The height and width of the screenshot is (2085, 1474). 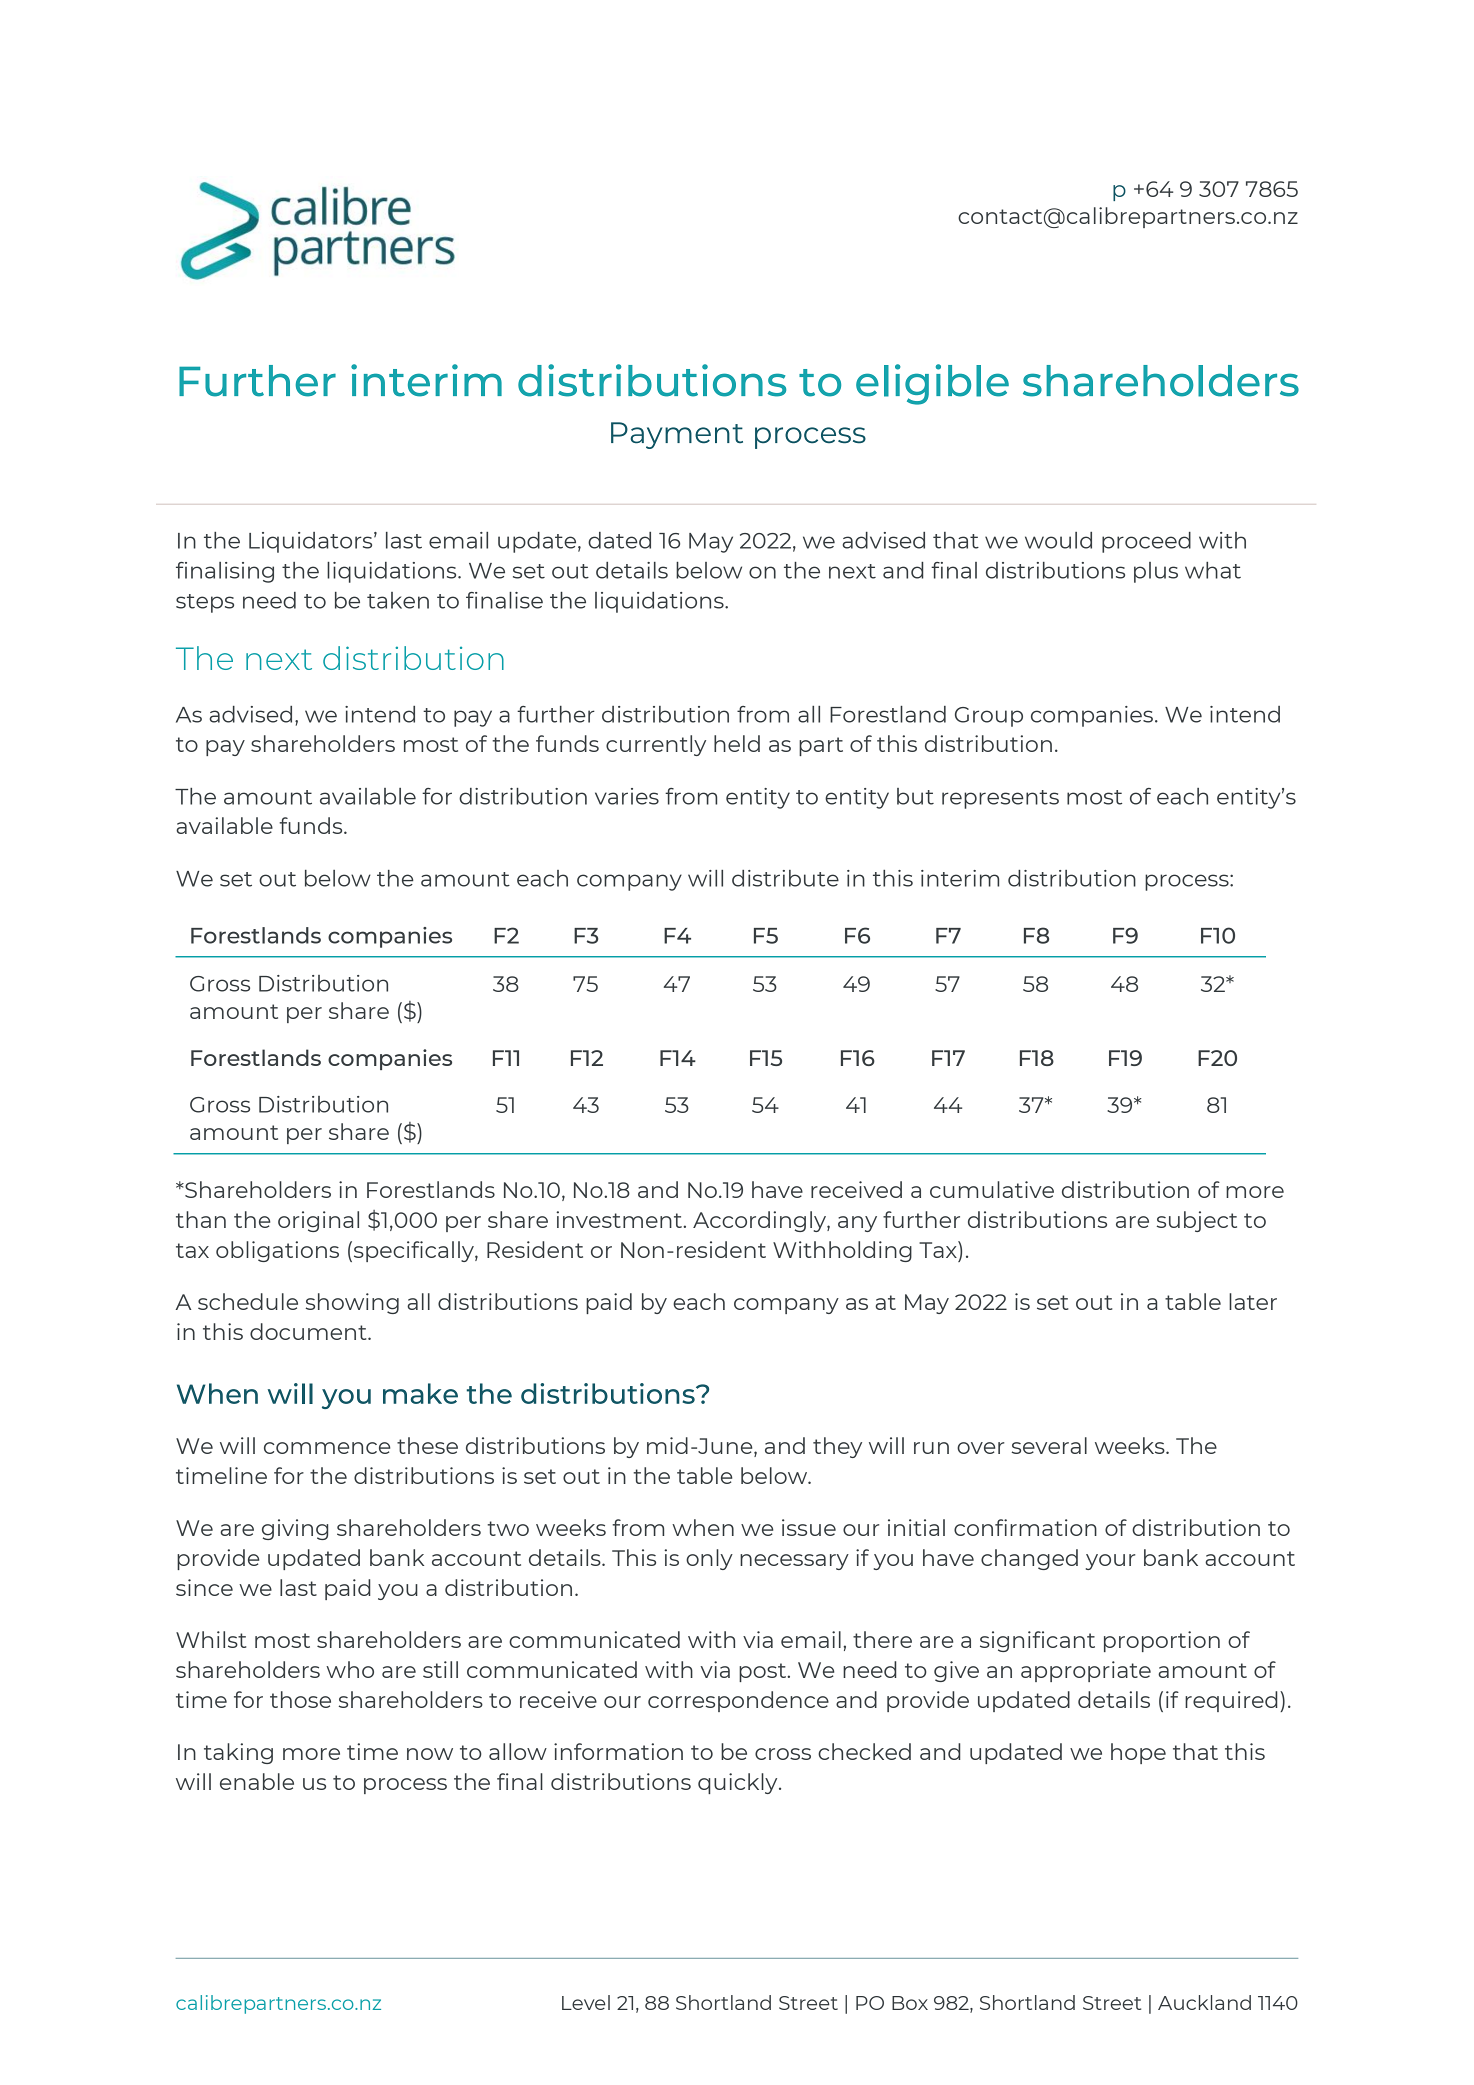 I want to click on Payment, so click(x=677, y=435).
